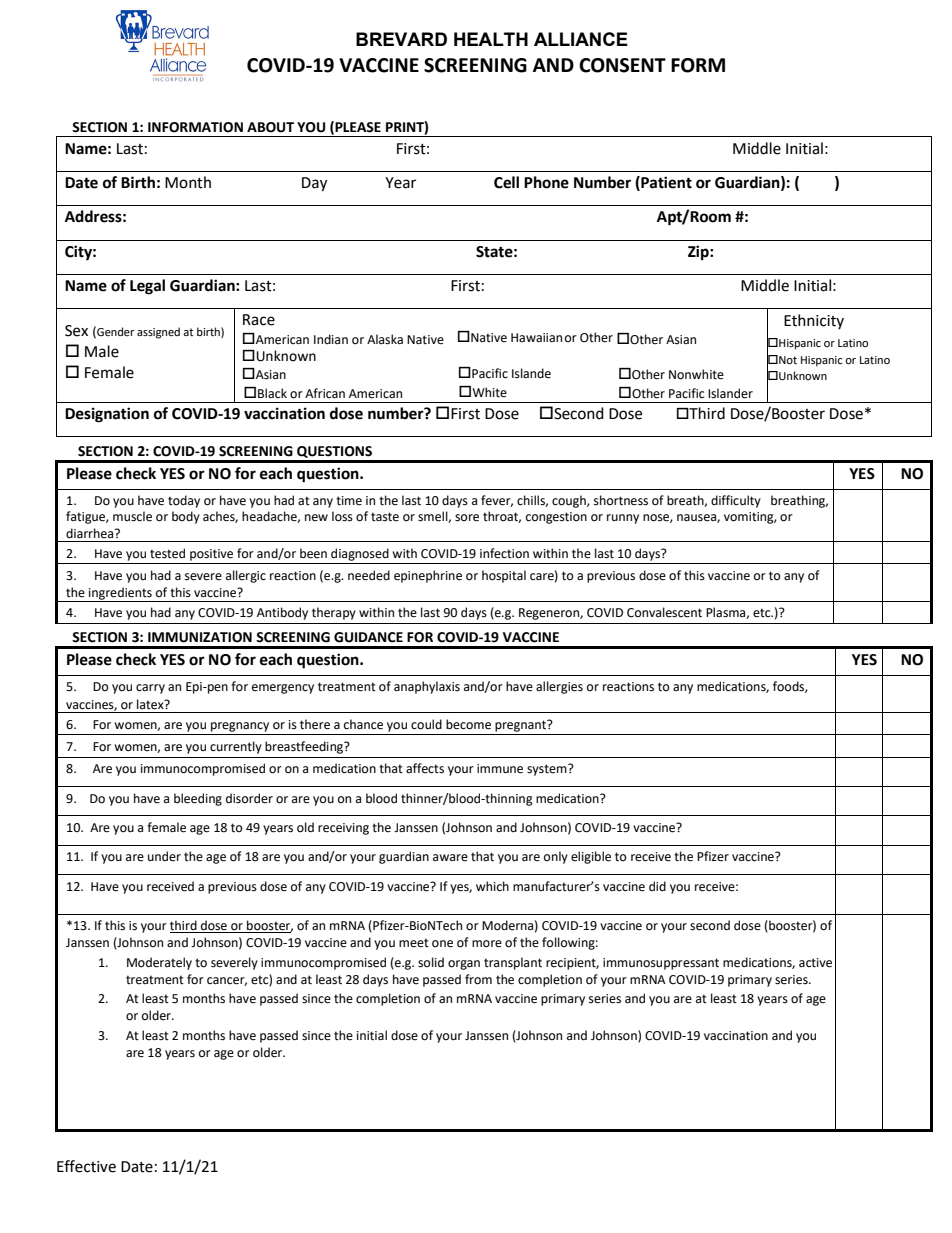  Describe the element at coordinates (86, 1166) in the screenshot. I see `Effective` at that location.
